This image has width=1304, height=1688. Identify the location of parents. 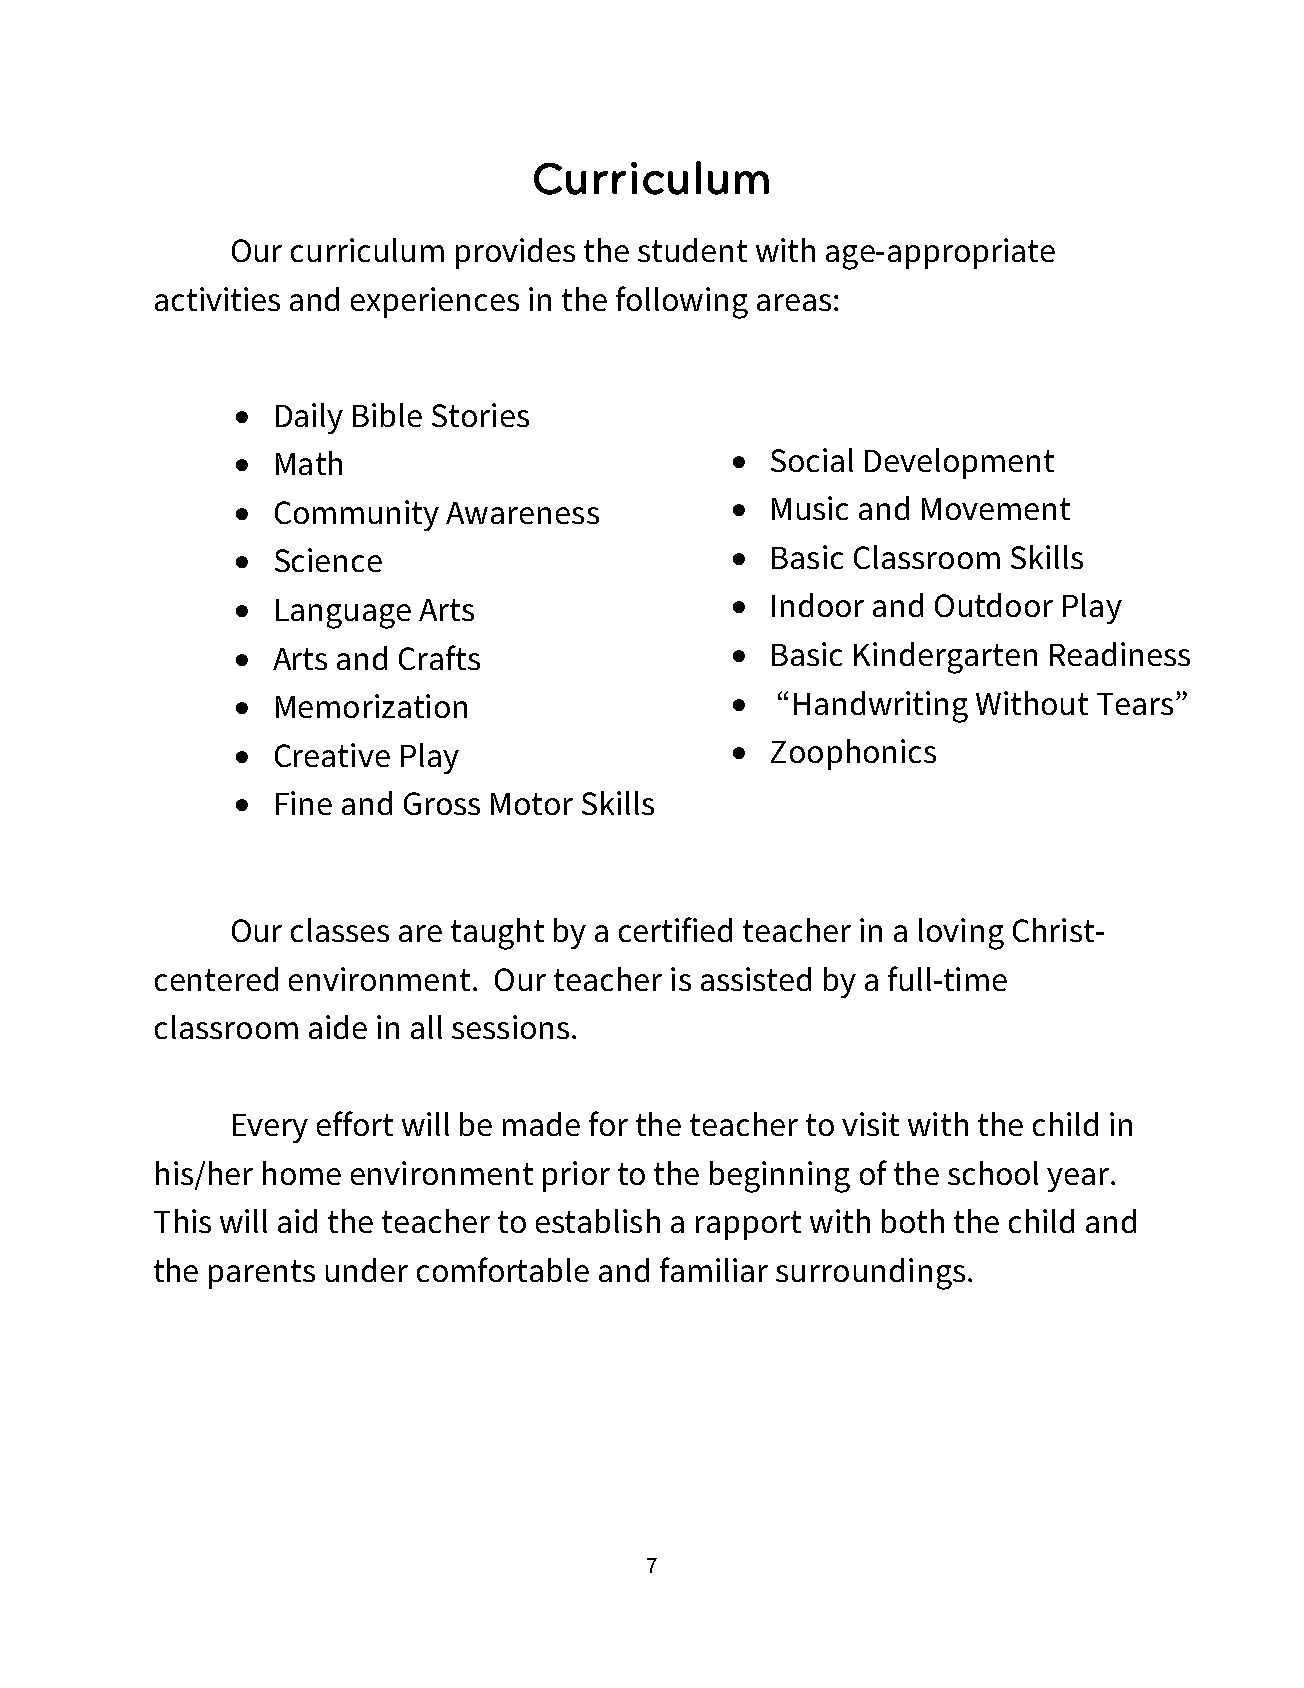
(262, 1274).
